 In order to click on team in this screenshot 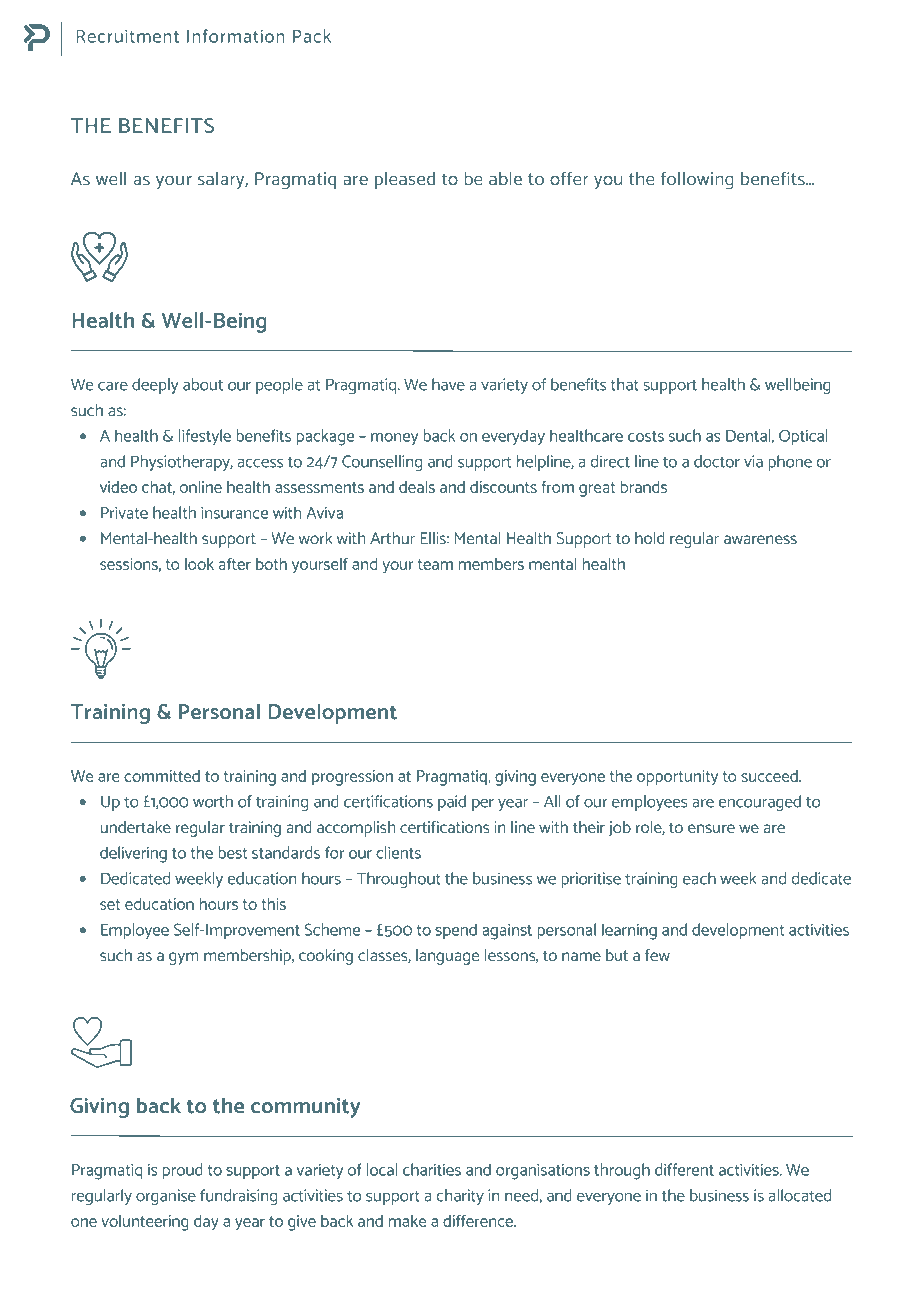, I will do `click(435, 564)`.
